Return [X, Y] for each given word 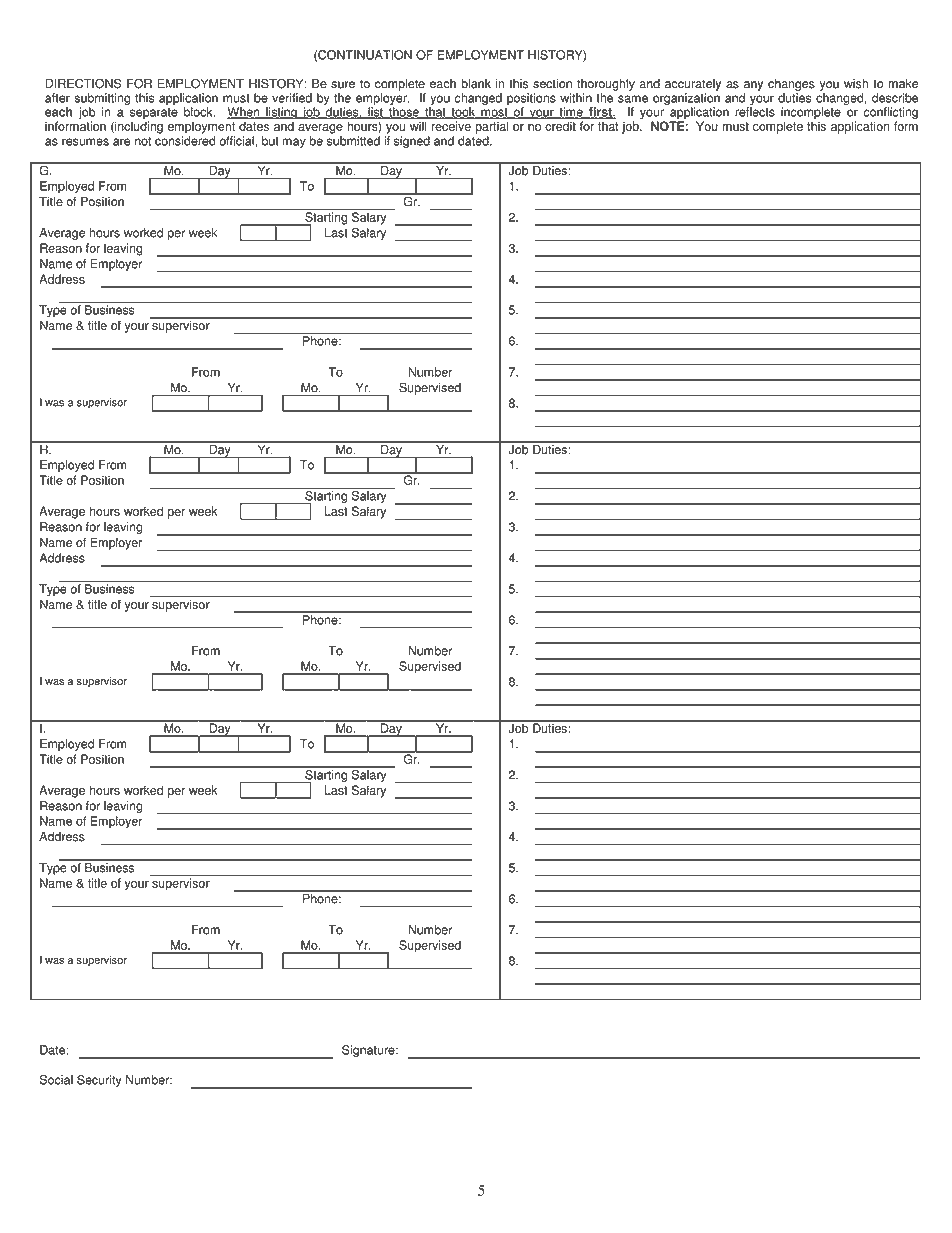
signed [412, 142]
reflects [755, 112]
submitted [353, 141]
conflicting [890, 114]
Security [99, 1081]
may [294, 143]
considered [185, 141]
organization [686, 100]
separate [154, 115]
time [571, 113]
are [121, 142]
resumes [85, 142]
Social [56, 1080]
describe [895, 98]
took [463, 113]
